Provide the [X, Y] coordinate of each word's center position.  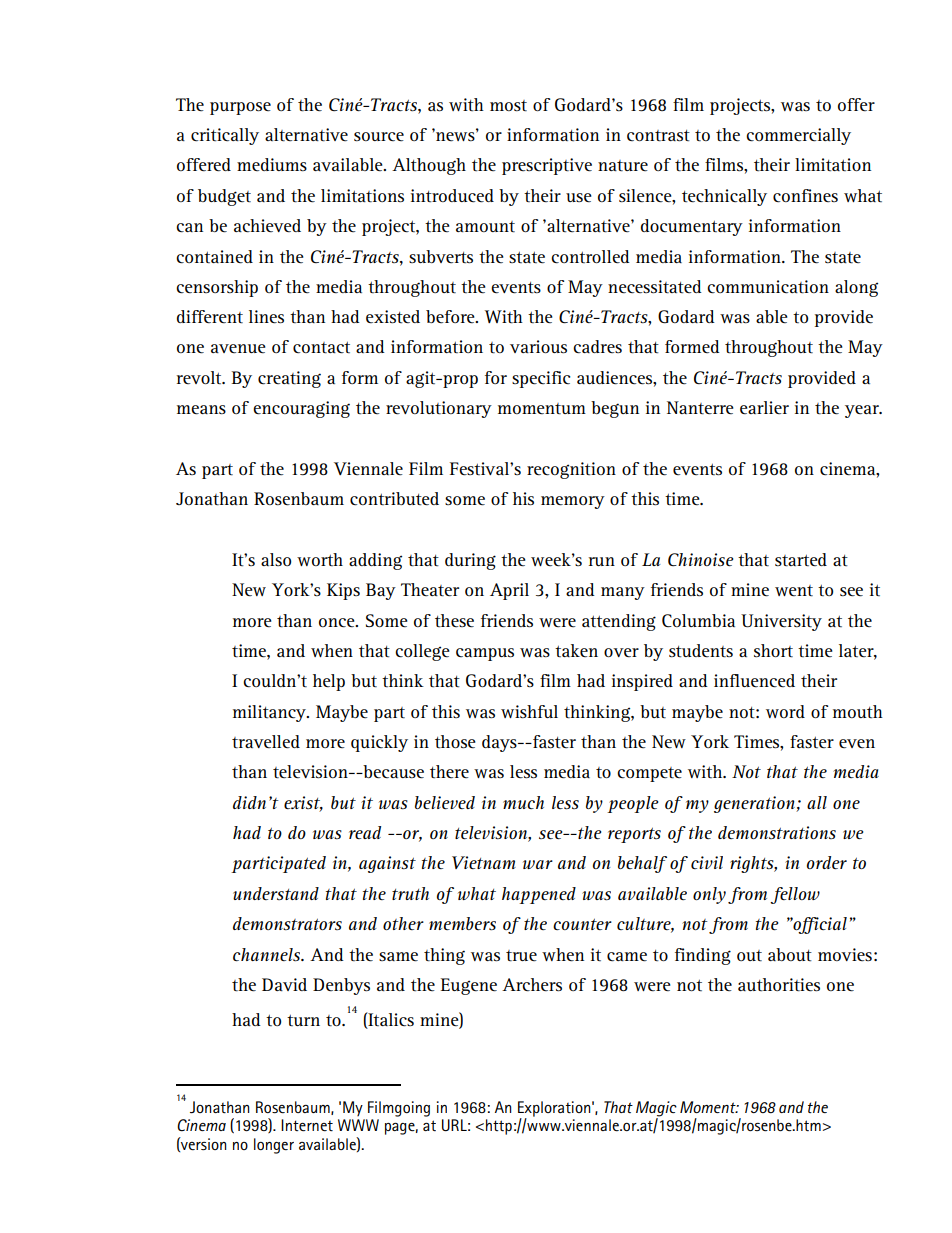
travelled [266, 742]
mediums [272, 165]
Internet [307, 1125]
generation [755, 804]
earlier [764, 408]
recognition [571, 470]
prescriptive [547, 166]
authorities [779, 985]
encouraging [301, 409]
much [523, 802]
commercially [798, 136]
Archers [532, 985]
